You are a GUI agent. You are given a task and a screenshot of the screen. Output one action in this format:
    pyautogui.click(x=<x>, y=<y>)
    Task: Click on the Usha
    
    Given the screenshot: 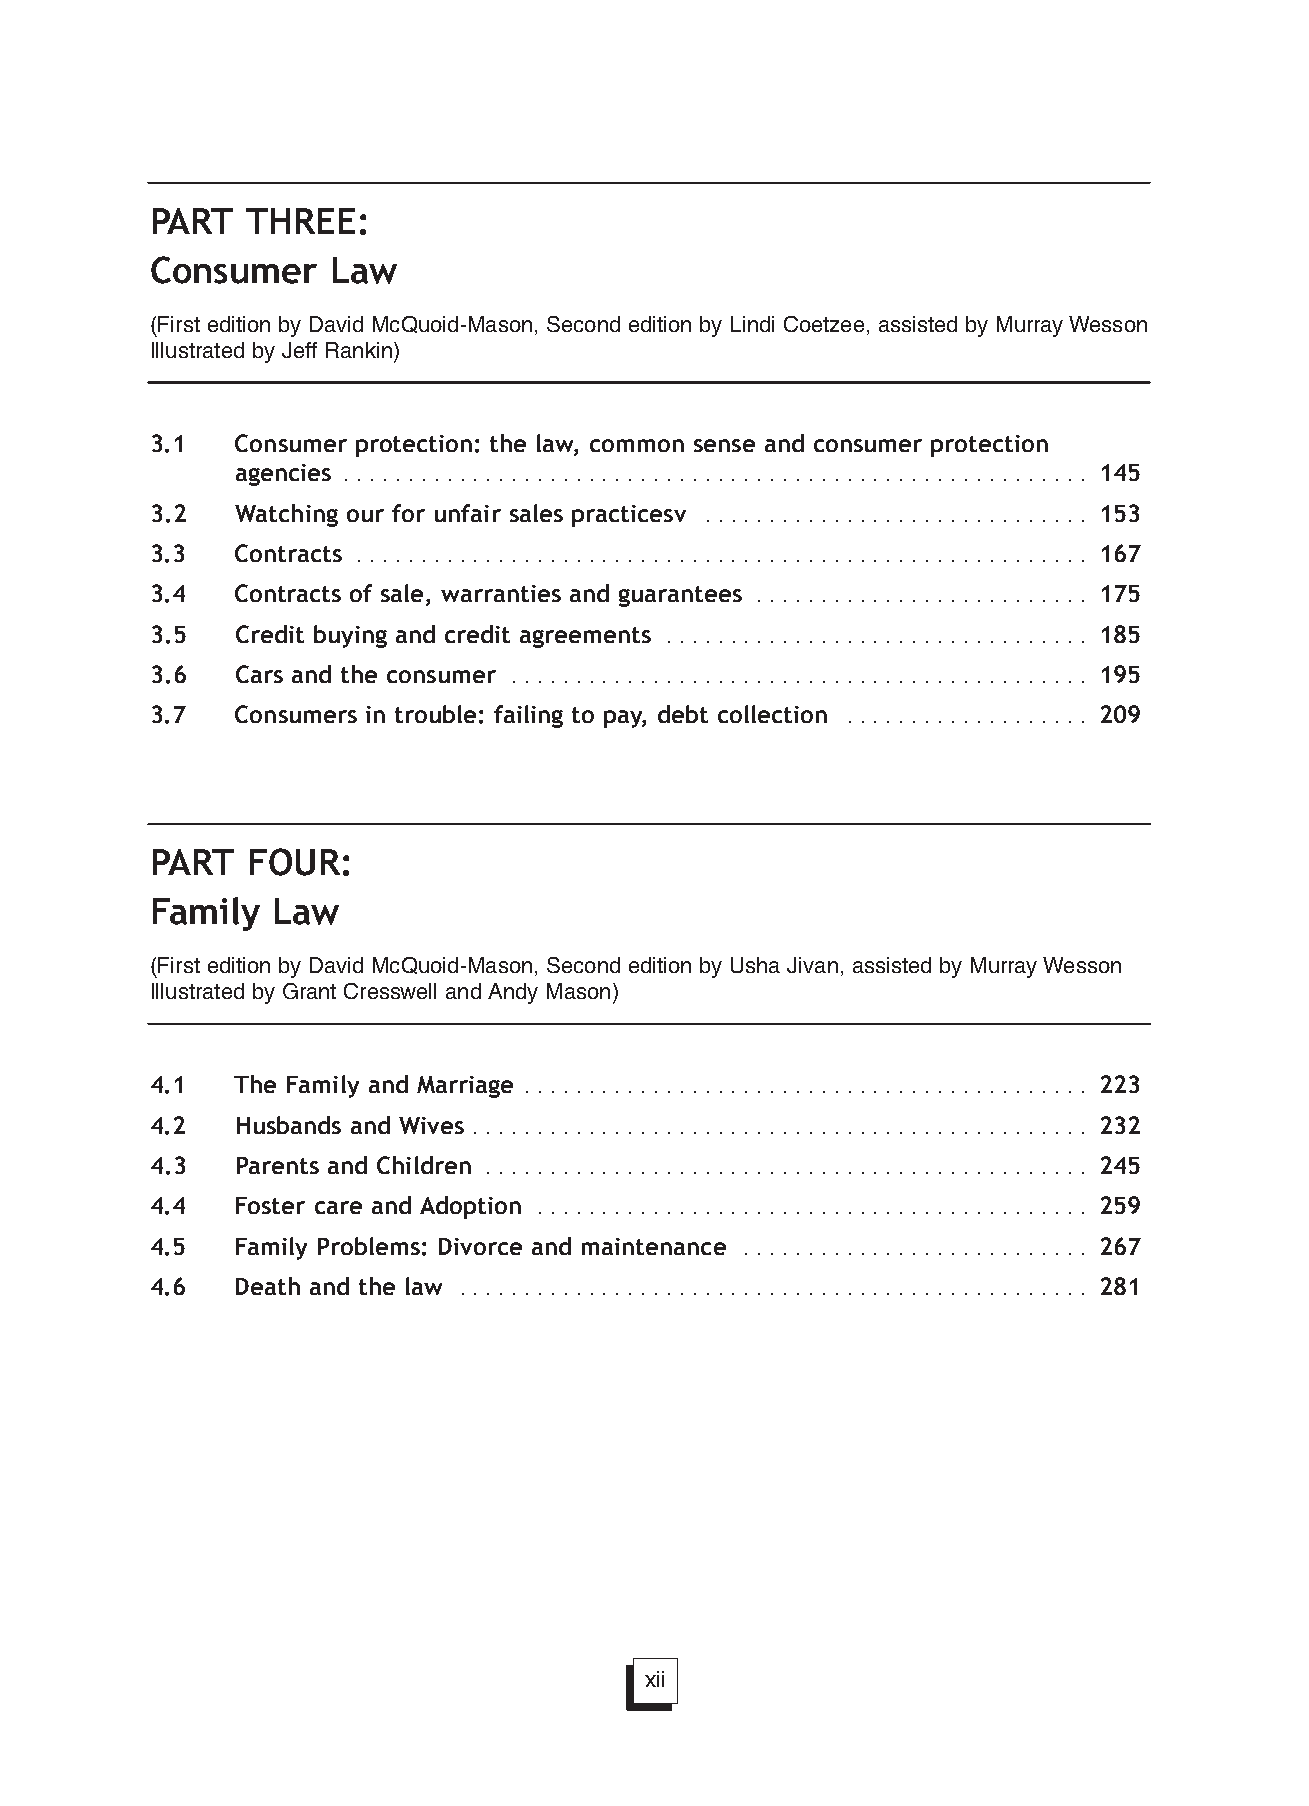 What is the action you would take?
    pyautogui.click(x=755, y=965)
